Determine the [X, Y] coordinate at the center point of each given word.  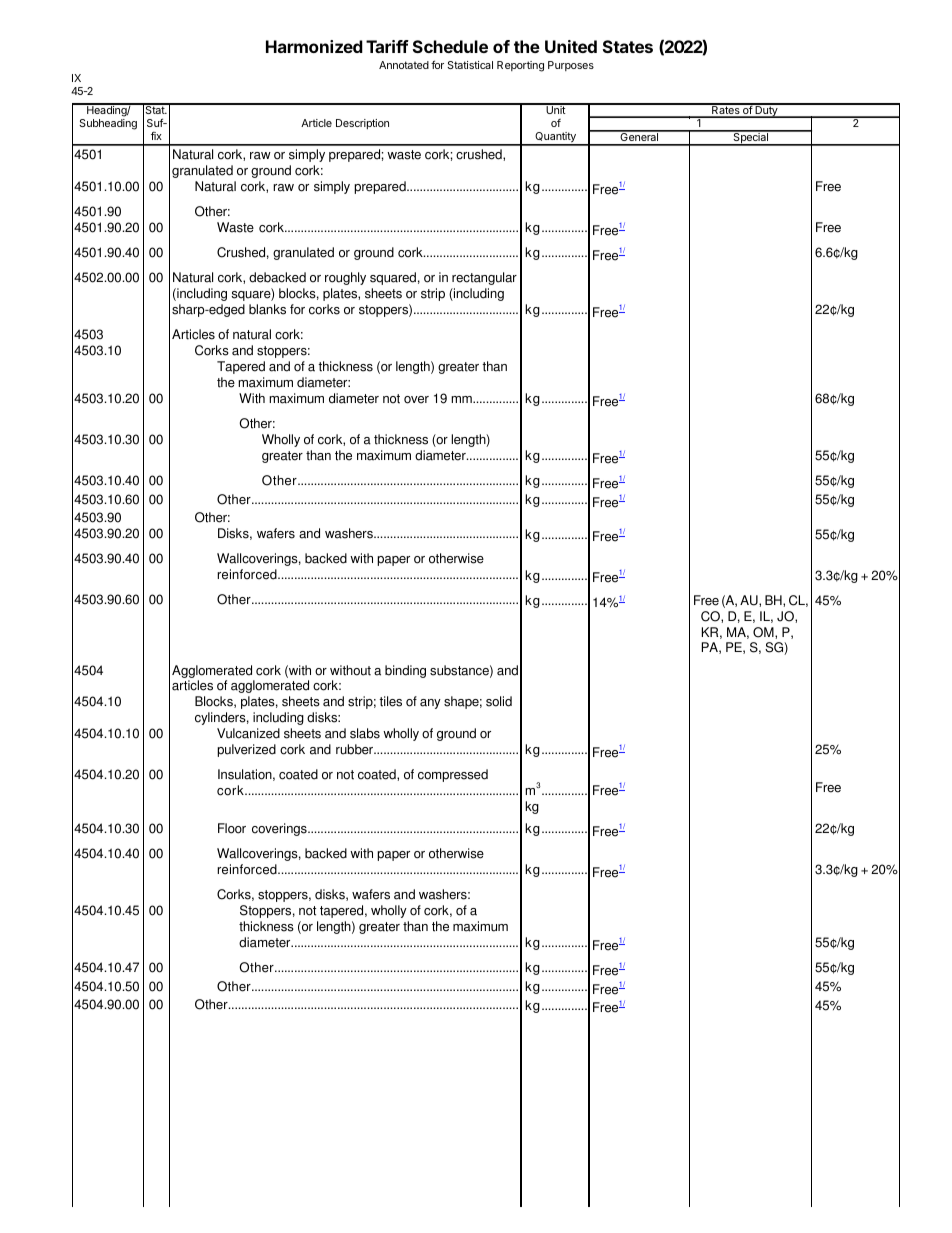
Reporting [520, 66]
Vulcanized [248, 733]
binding [405, 671]
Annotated [404, 65]
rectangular [484, 278]
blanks [267, 309]
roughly [345, 278]
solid [499, 701]
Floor [232, 828]
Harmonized [314, 46]
